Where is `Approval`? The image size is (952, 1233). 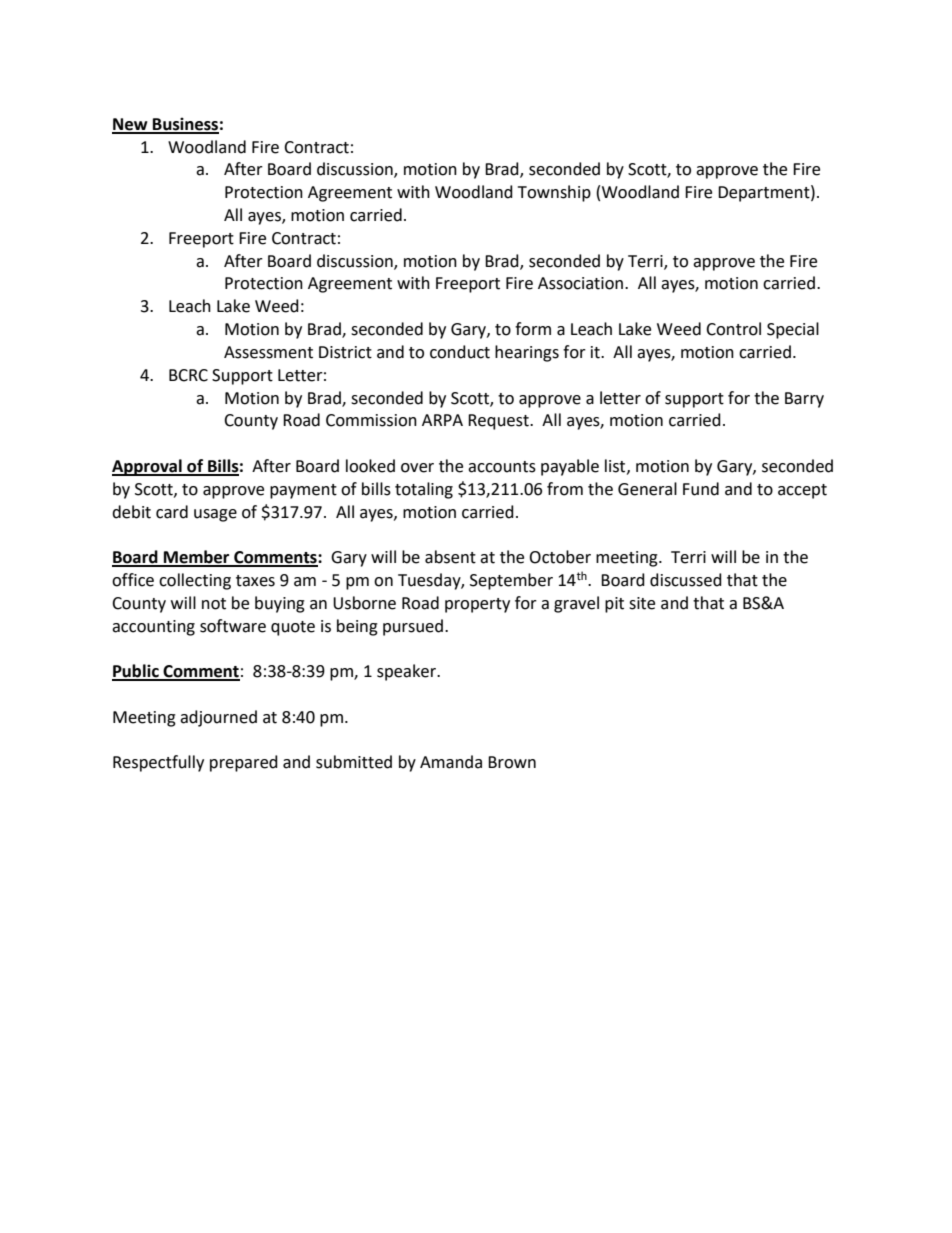 Approval is located at coordinates (148, 467).
